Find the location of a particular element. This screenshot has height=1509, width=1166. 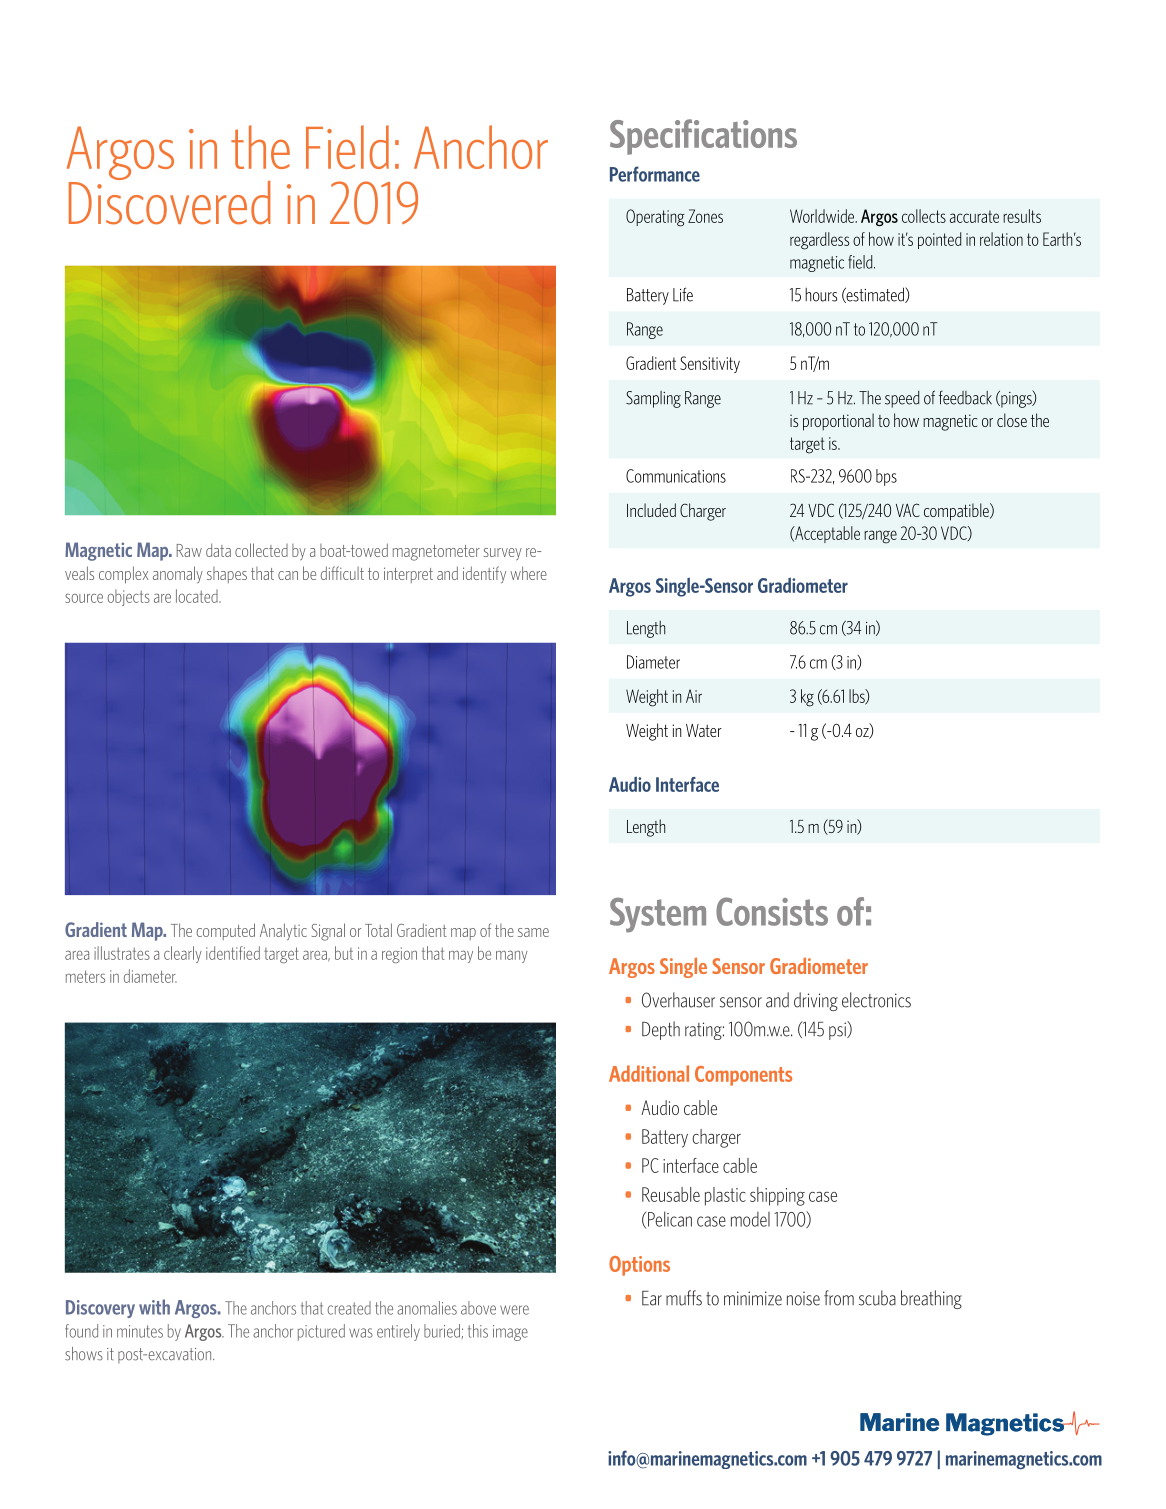

collects is located at coordinates (924, 216).
